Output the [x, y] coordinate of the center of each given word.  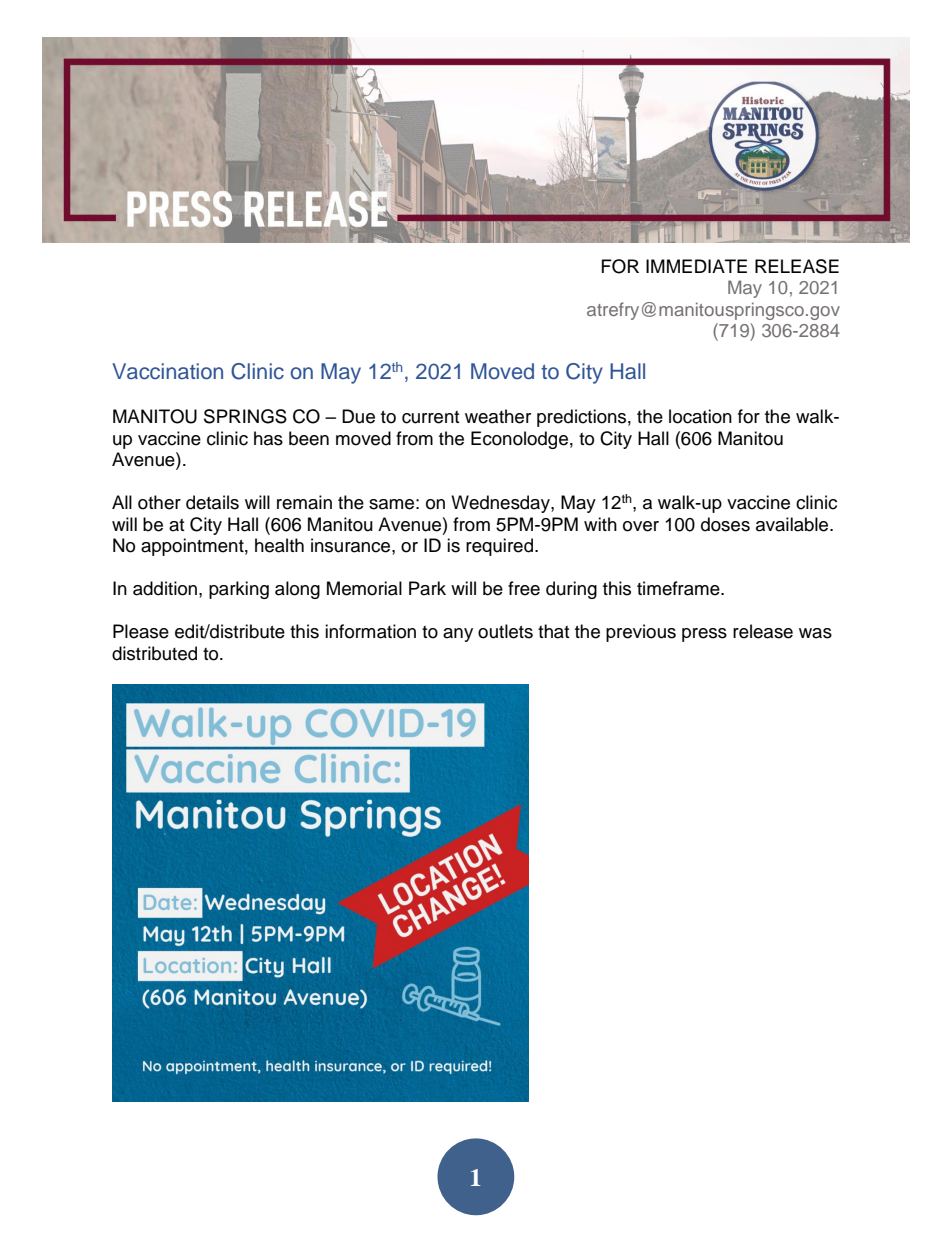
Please [141, 631]
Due [358, 416]
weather [498, 416]
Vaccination [167, 371]
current [430, 417]
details [212, 502]
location [700, 416]
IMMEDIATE [696, 266]
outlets [505, 631]
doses [725, 524]
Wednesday [501, 504]
